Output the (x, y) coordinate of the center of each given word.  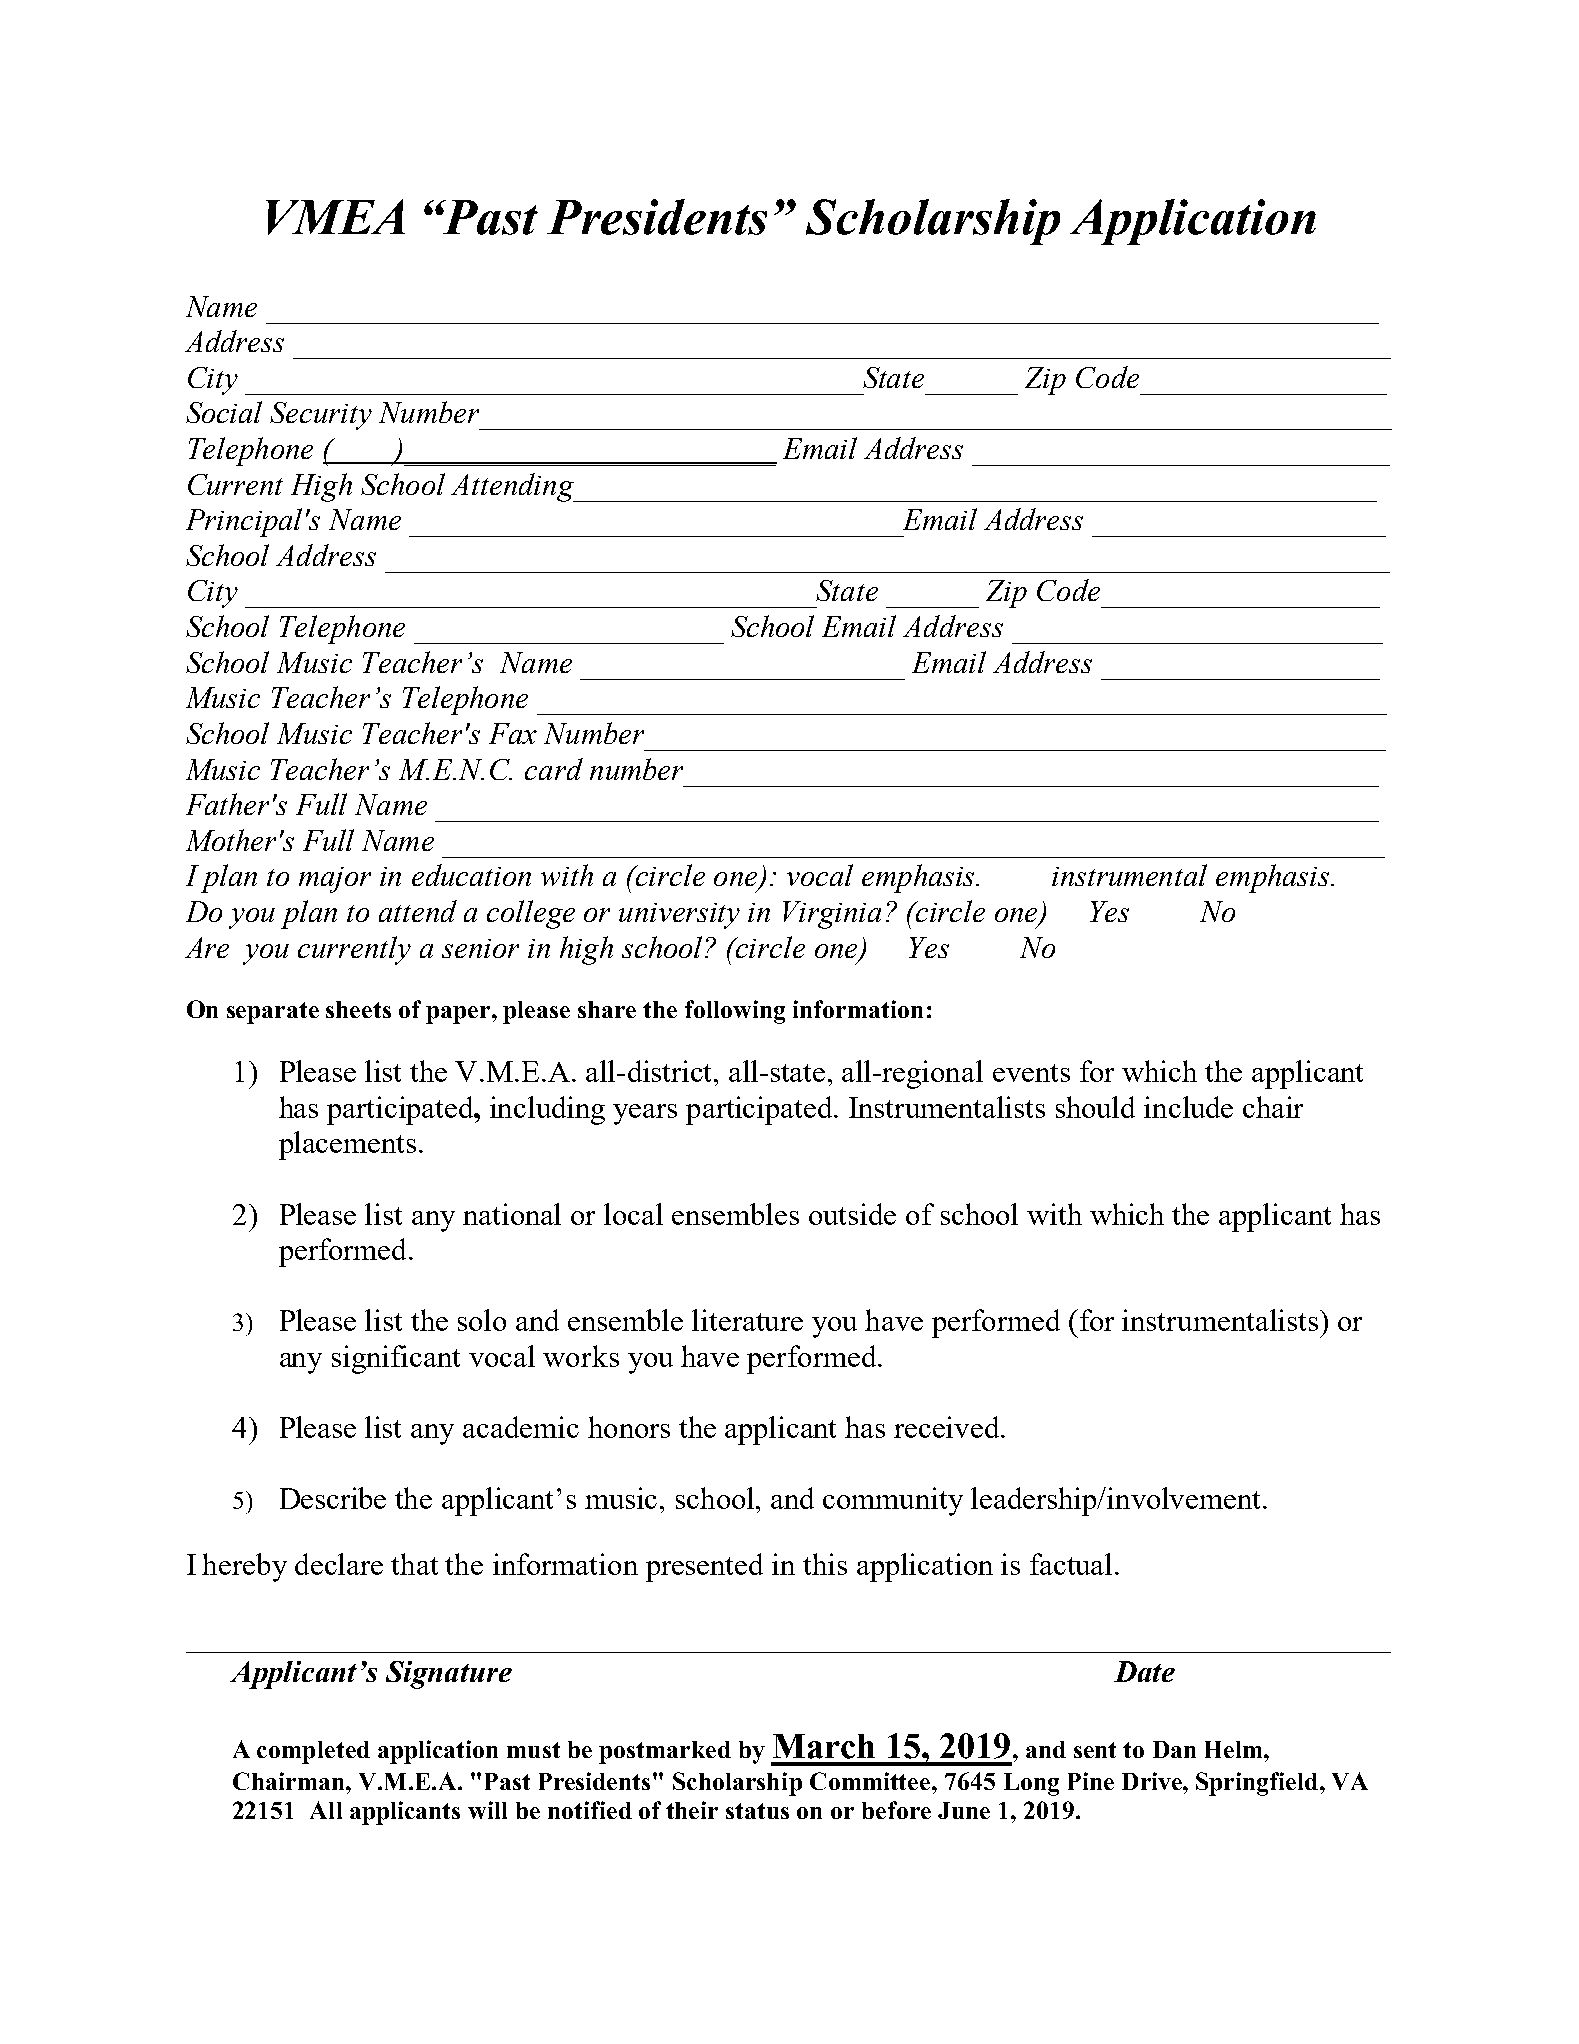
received (948, 1427)
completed (313, 1752)
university (679, 916)
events (1031, 1073)
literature (747, 1320)
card (554, 769)
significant (396, 1359)
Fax (513, 733)
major (335, 880)
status (757, 1811)
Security (321, 416)
